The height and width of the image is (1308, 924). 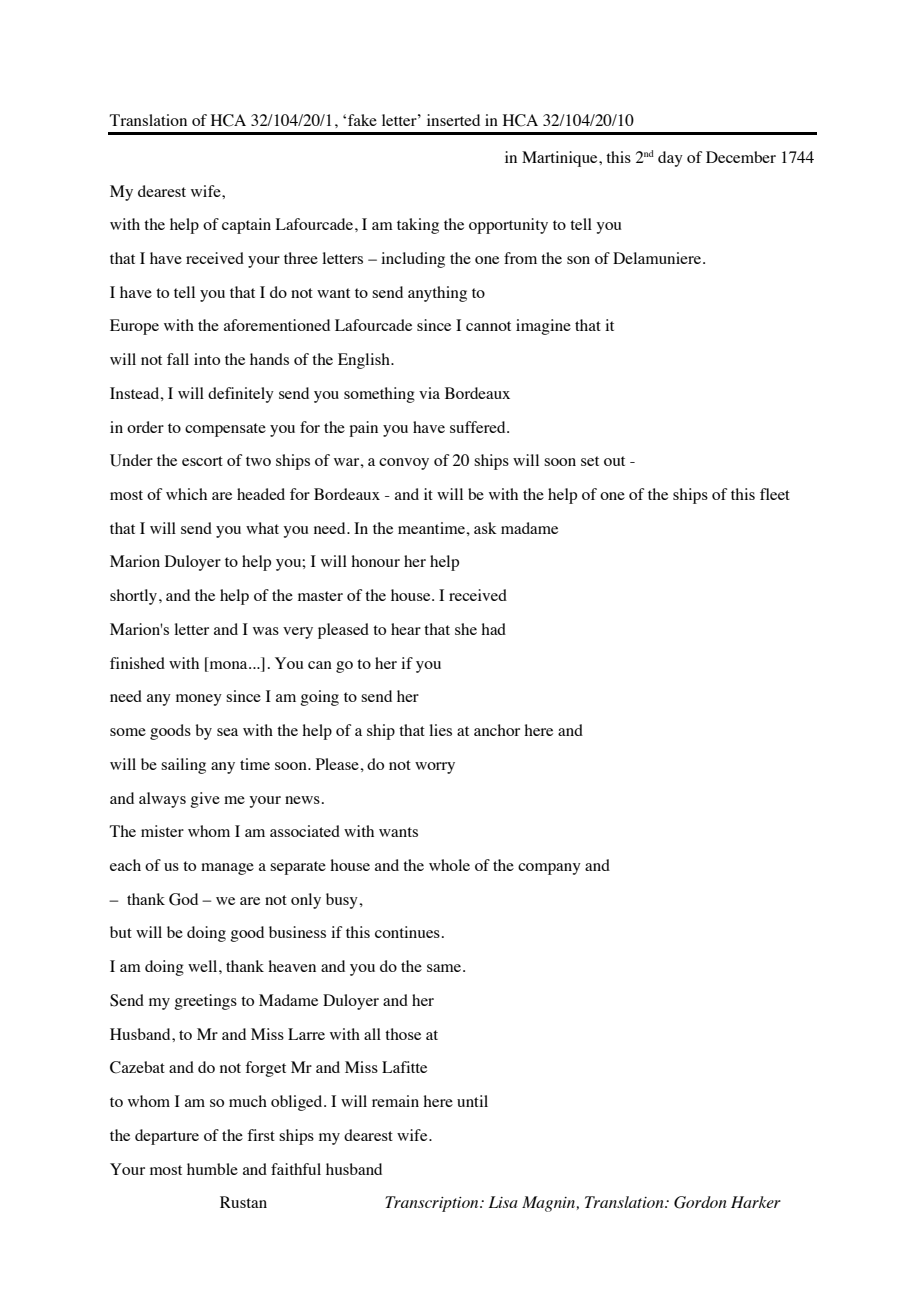 What do you see at coordinates (212, 1169) in the image?
I see `humble` at bounding box center [212, 1169].
